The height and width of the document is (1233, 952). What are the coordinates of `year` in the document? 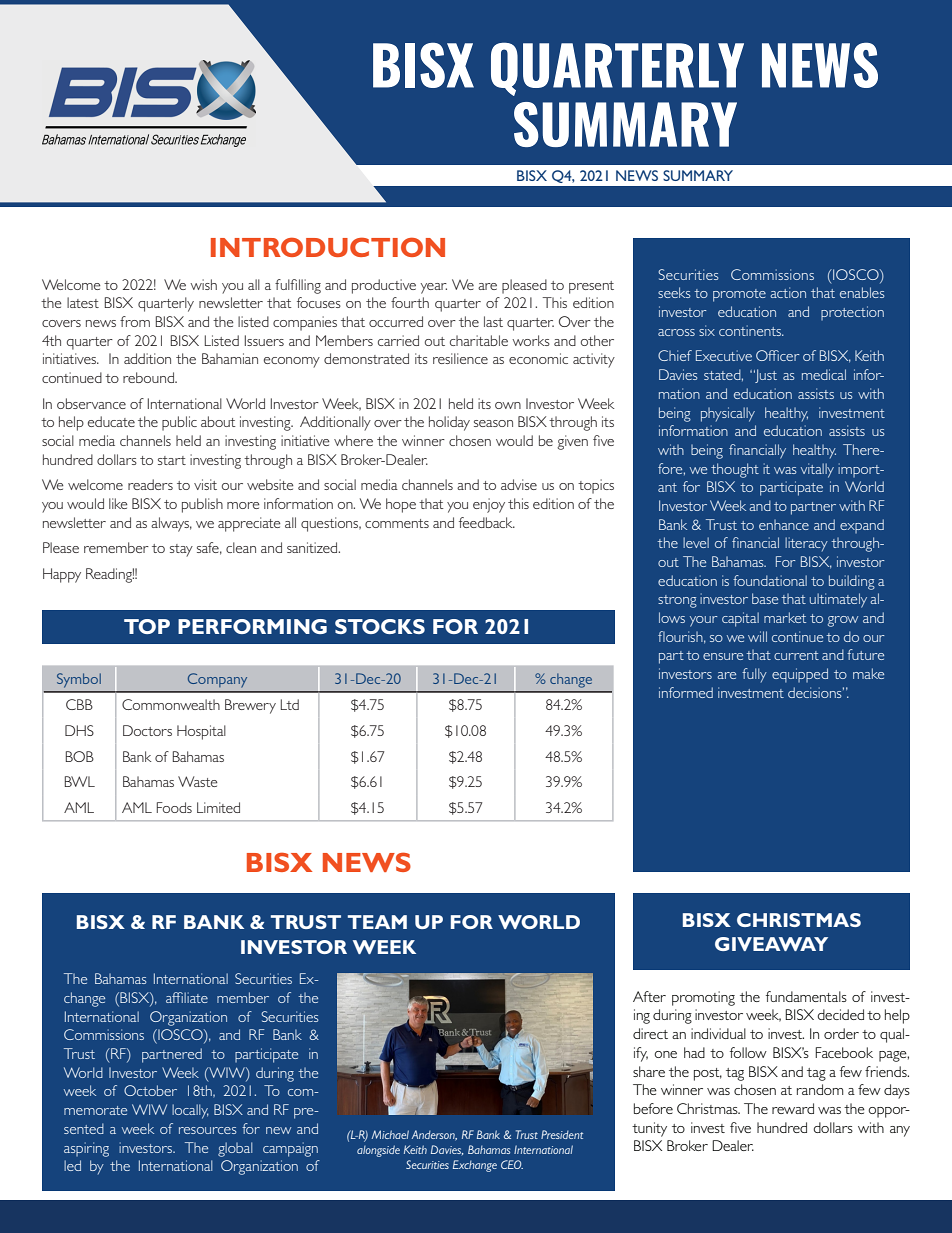 It's located at (434, 288).
